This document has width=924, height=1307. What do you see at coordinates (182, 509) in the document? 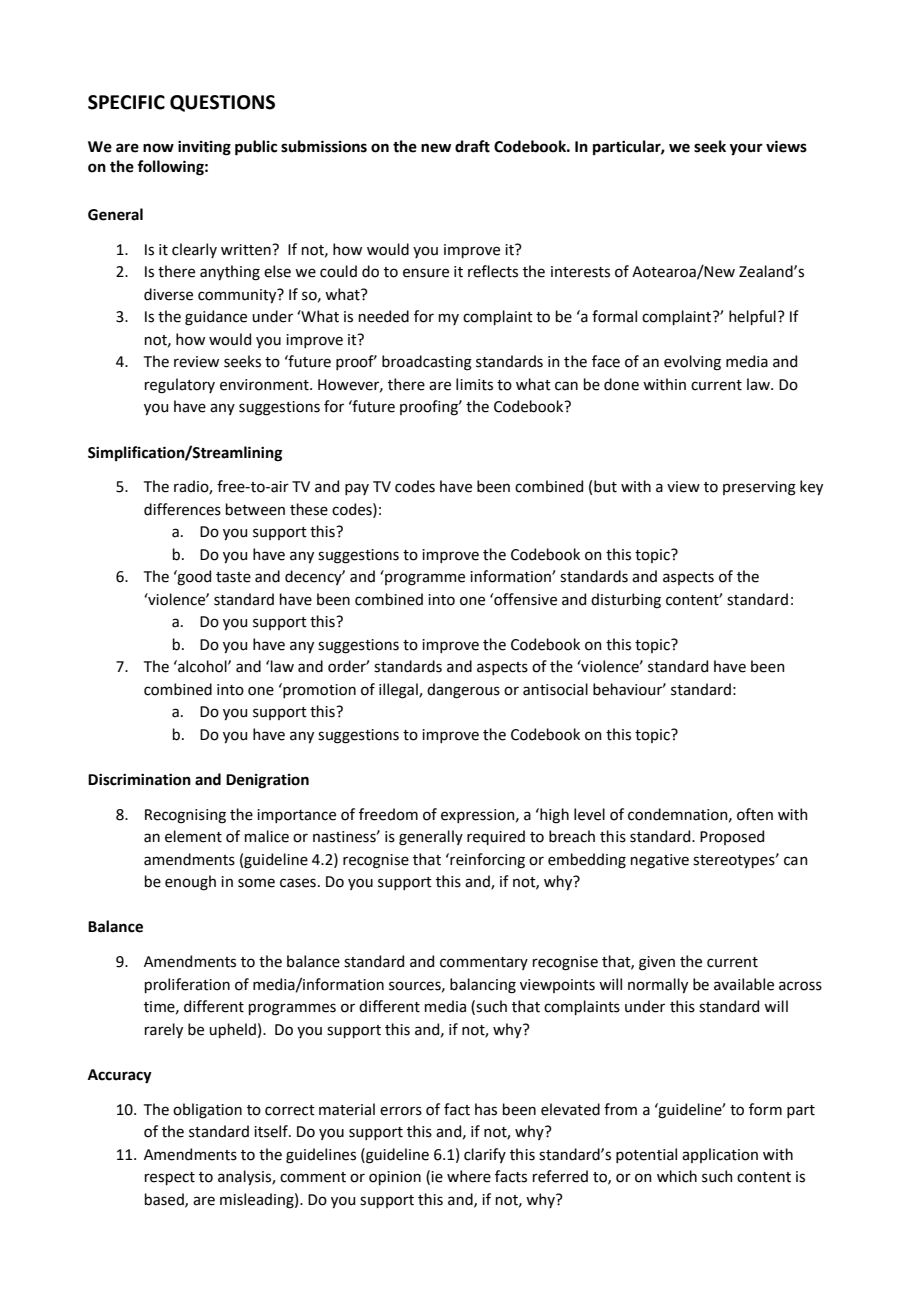
I see `differences` at bounding box center [182, 509].
